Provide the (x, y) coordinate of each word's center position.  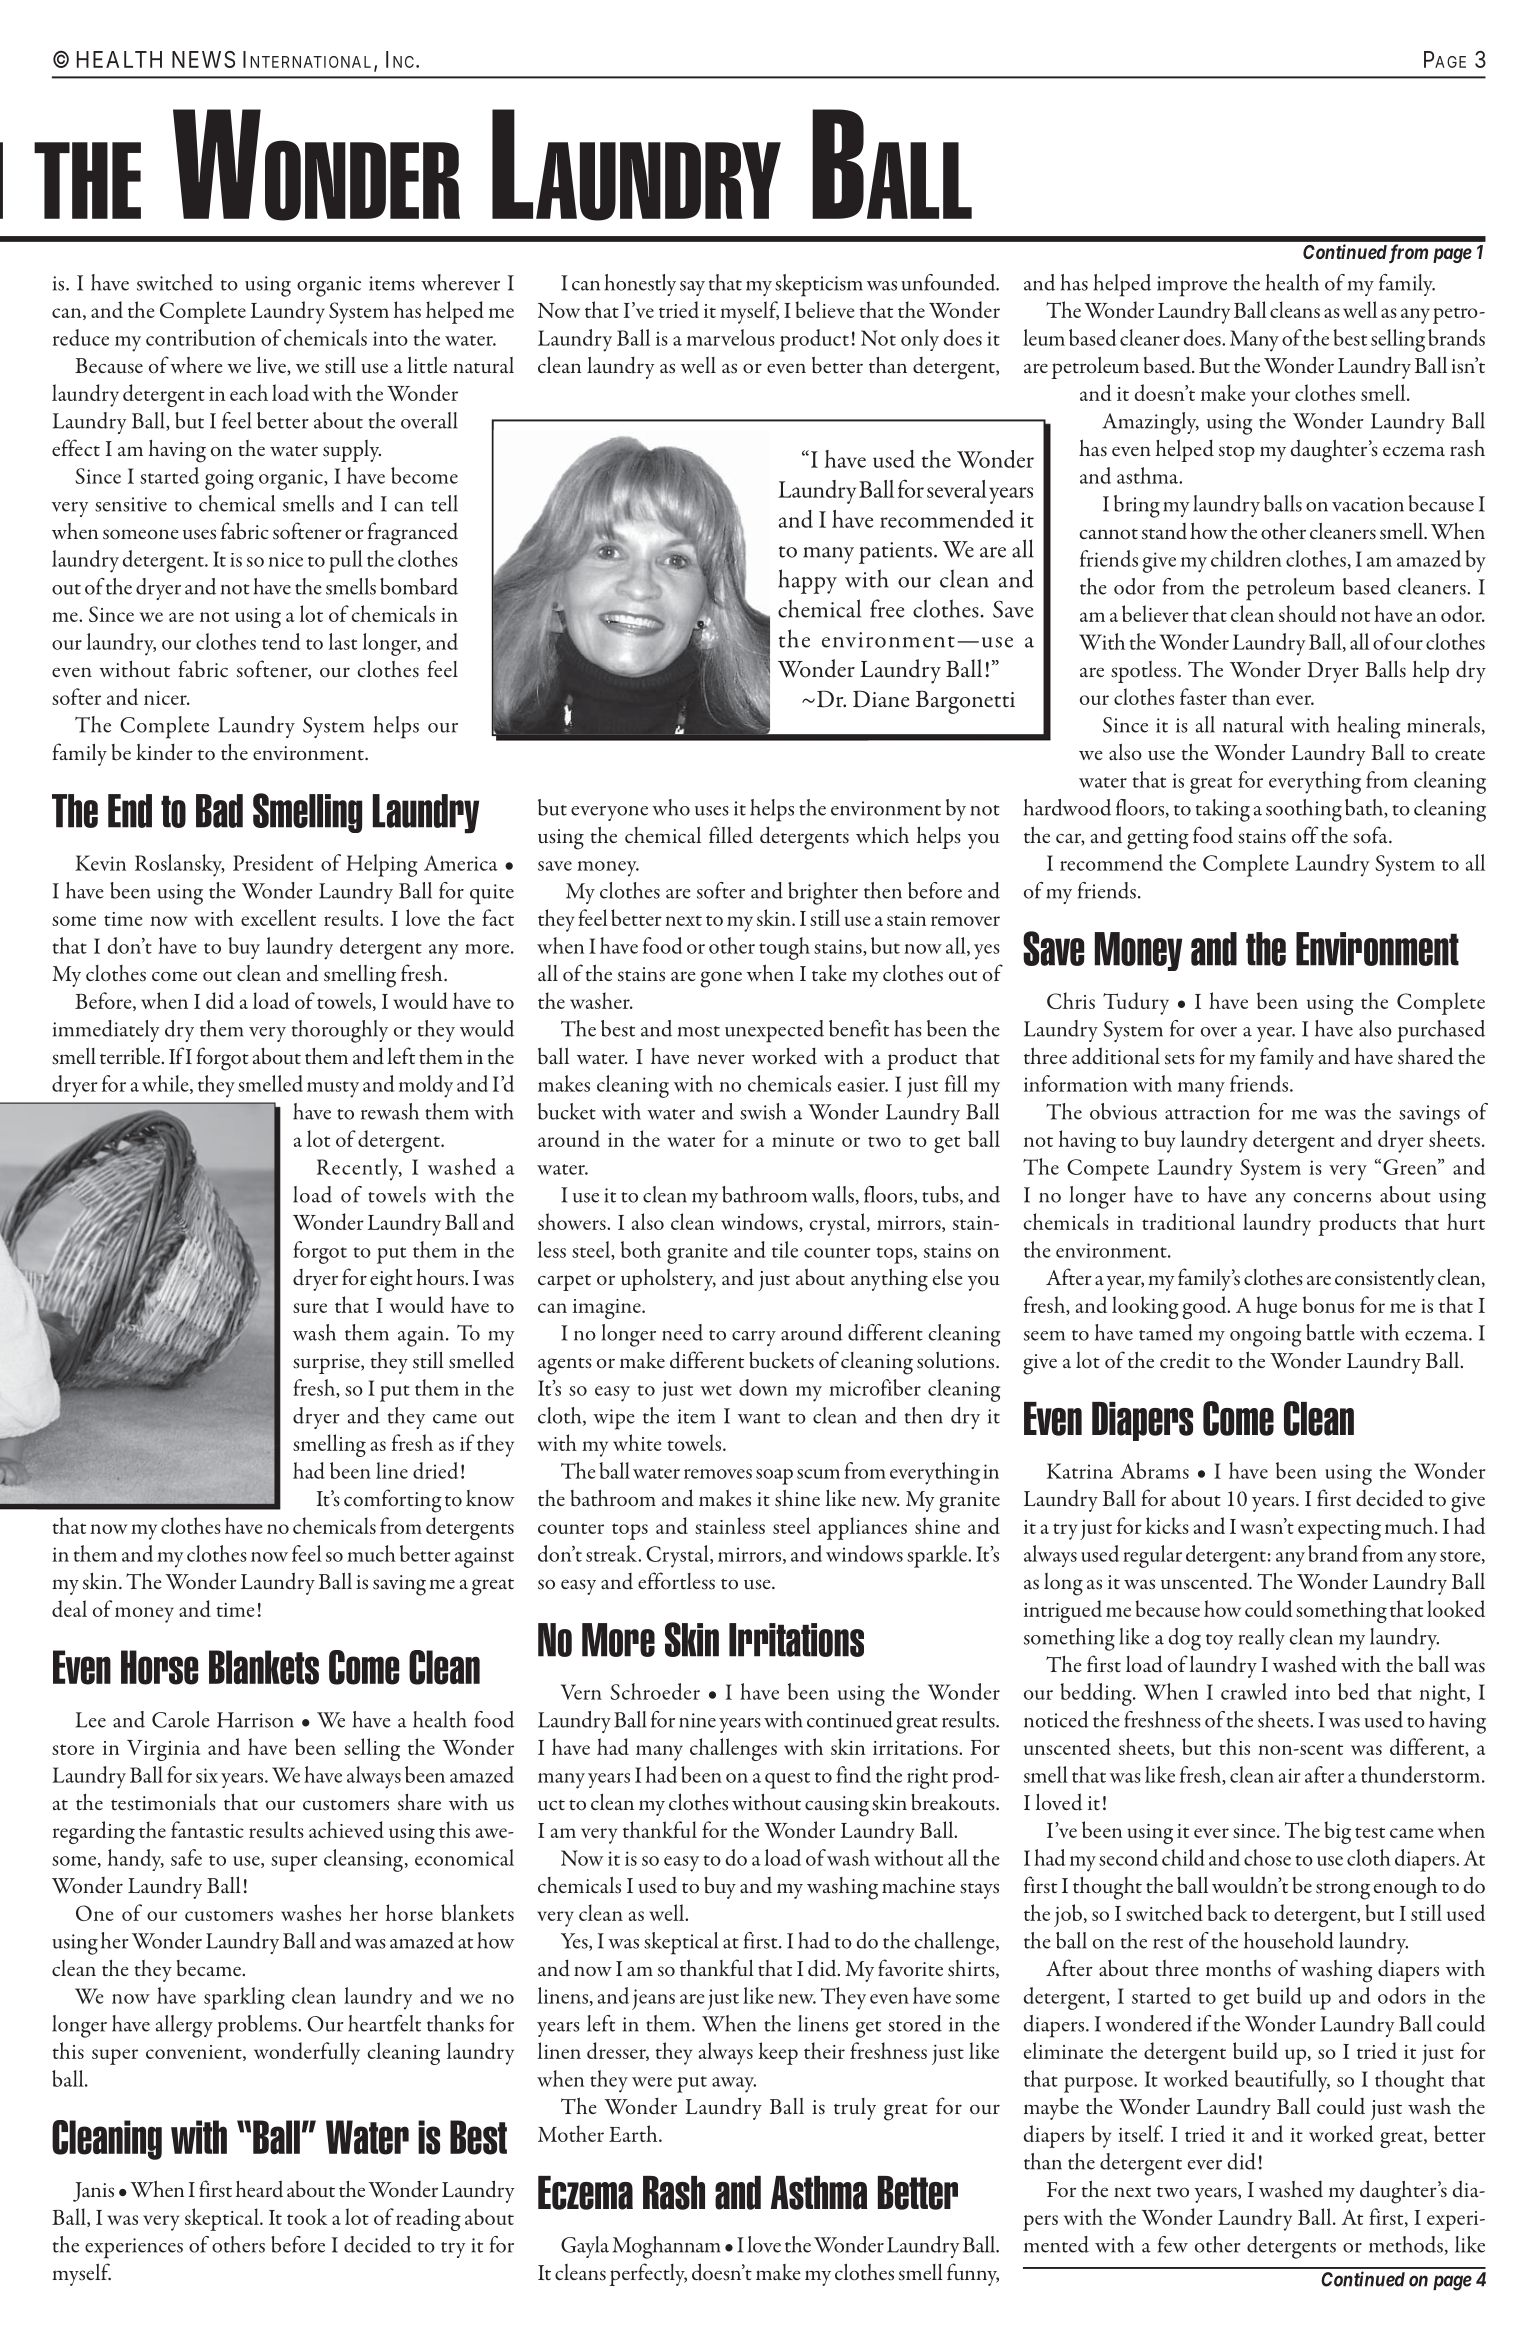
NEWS (203, 59)
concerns (1332, 1198)
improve (1192, 286)
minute (803, 1140)
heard (259, 2189)
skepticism (819, 285)
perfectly (648, 2274)
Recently (359, 1169)
